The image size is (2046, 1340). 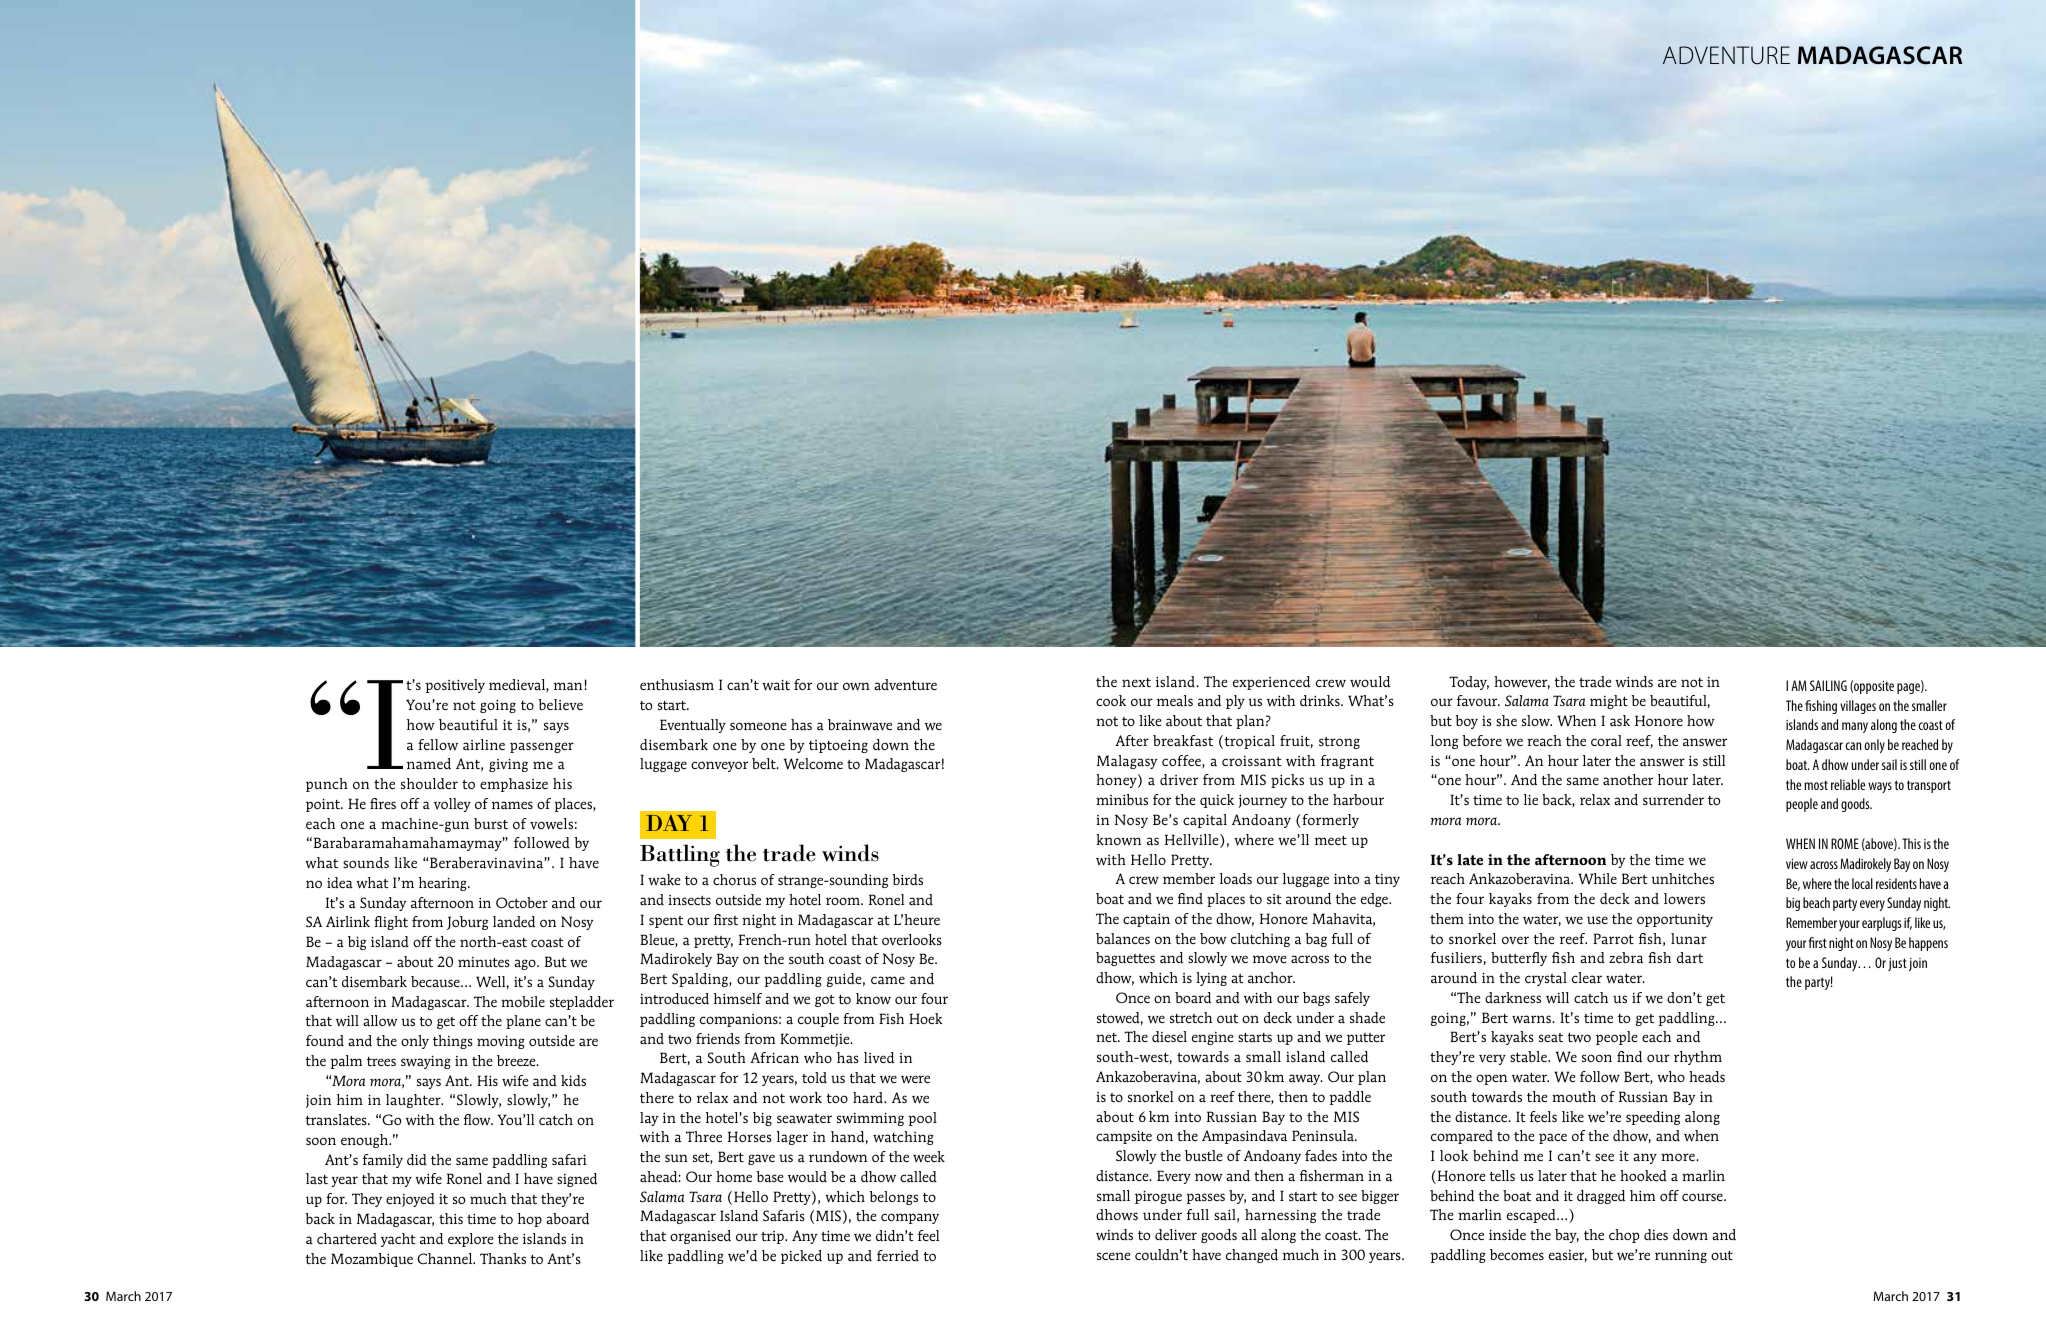 What do you see at coordinates (1125, 959) in the image?
I see `baguettes` at bounding box center [1125, 959].
